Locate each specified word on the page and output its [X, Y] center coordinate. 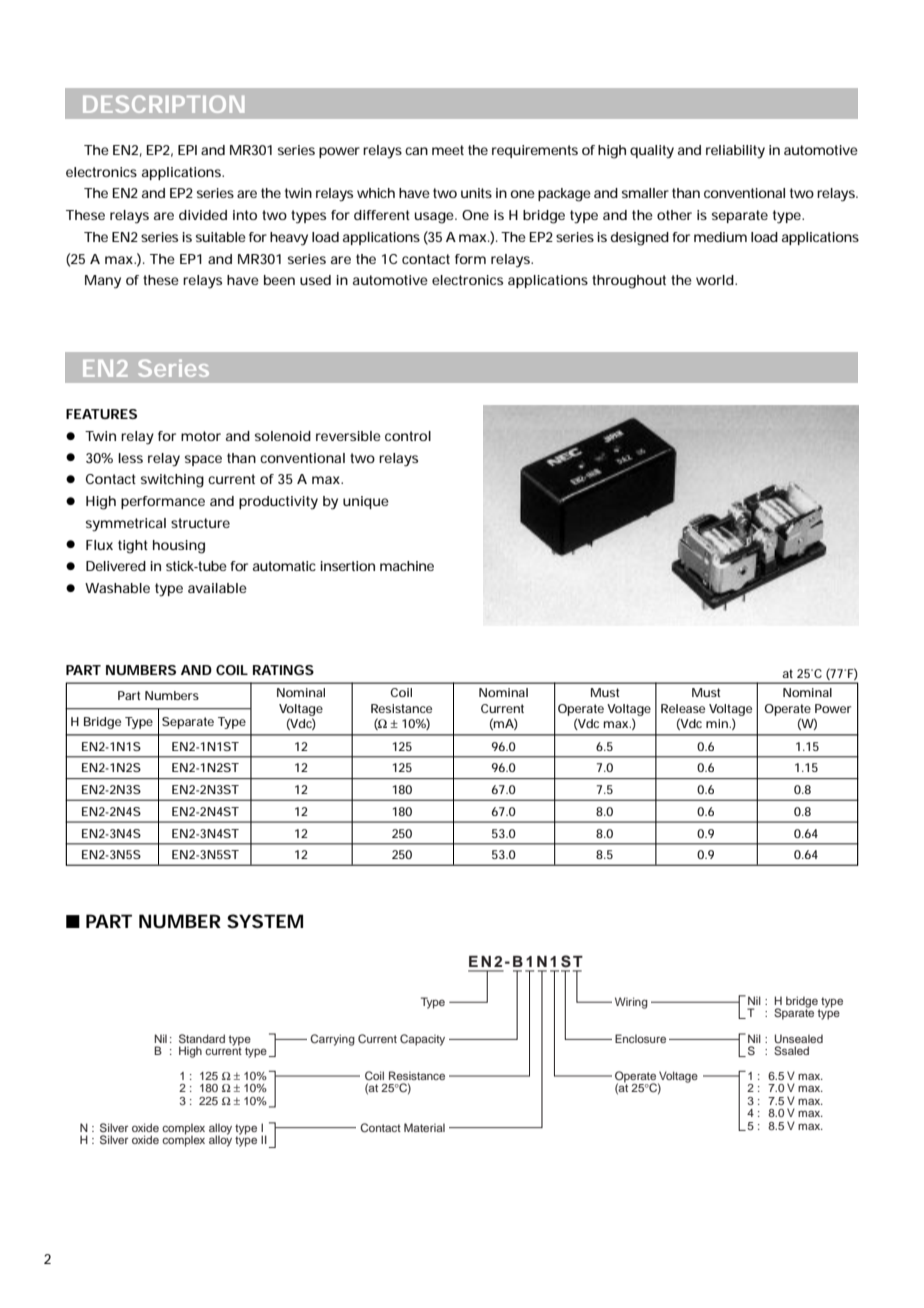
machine [407, 566]
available [217, 588]
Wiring [631, 1003]
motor [201, 436]
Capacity [422, 1040]
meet [448, 150]
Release [683, 708]
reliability [735, 152]
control [408, 436]
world [715, 280]
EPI [187, 150]
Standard [202, 1038]
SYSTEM [265, 921]
